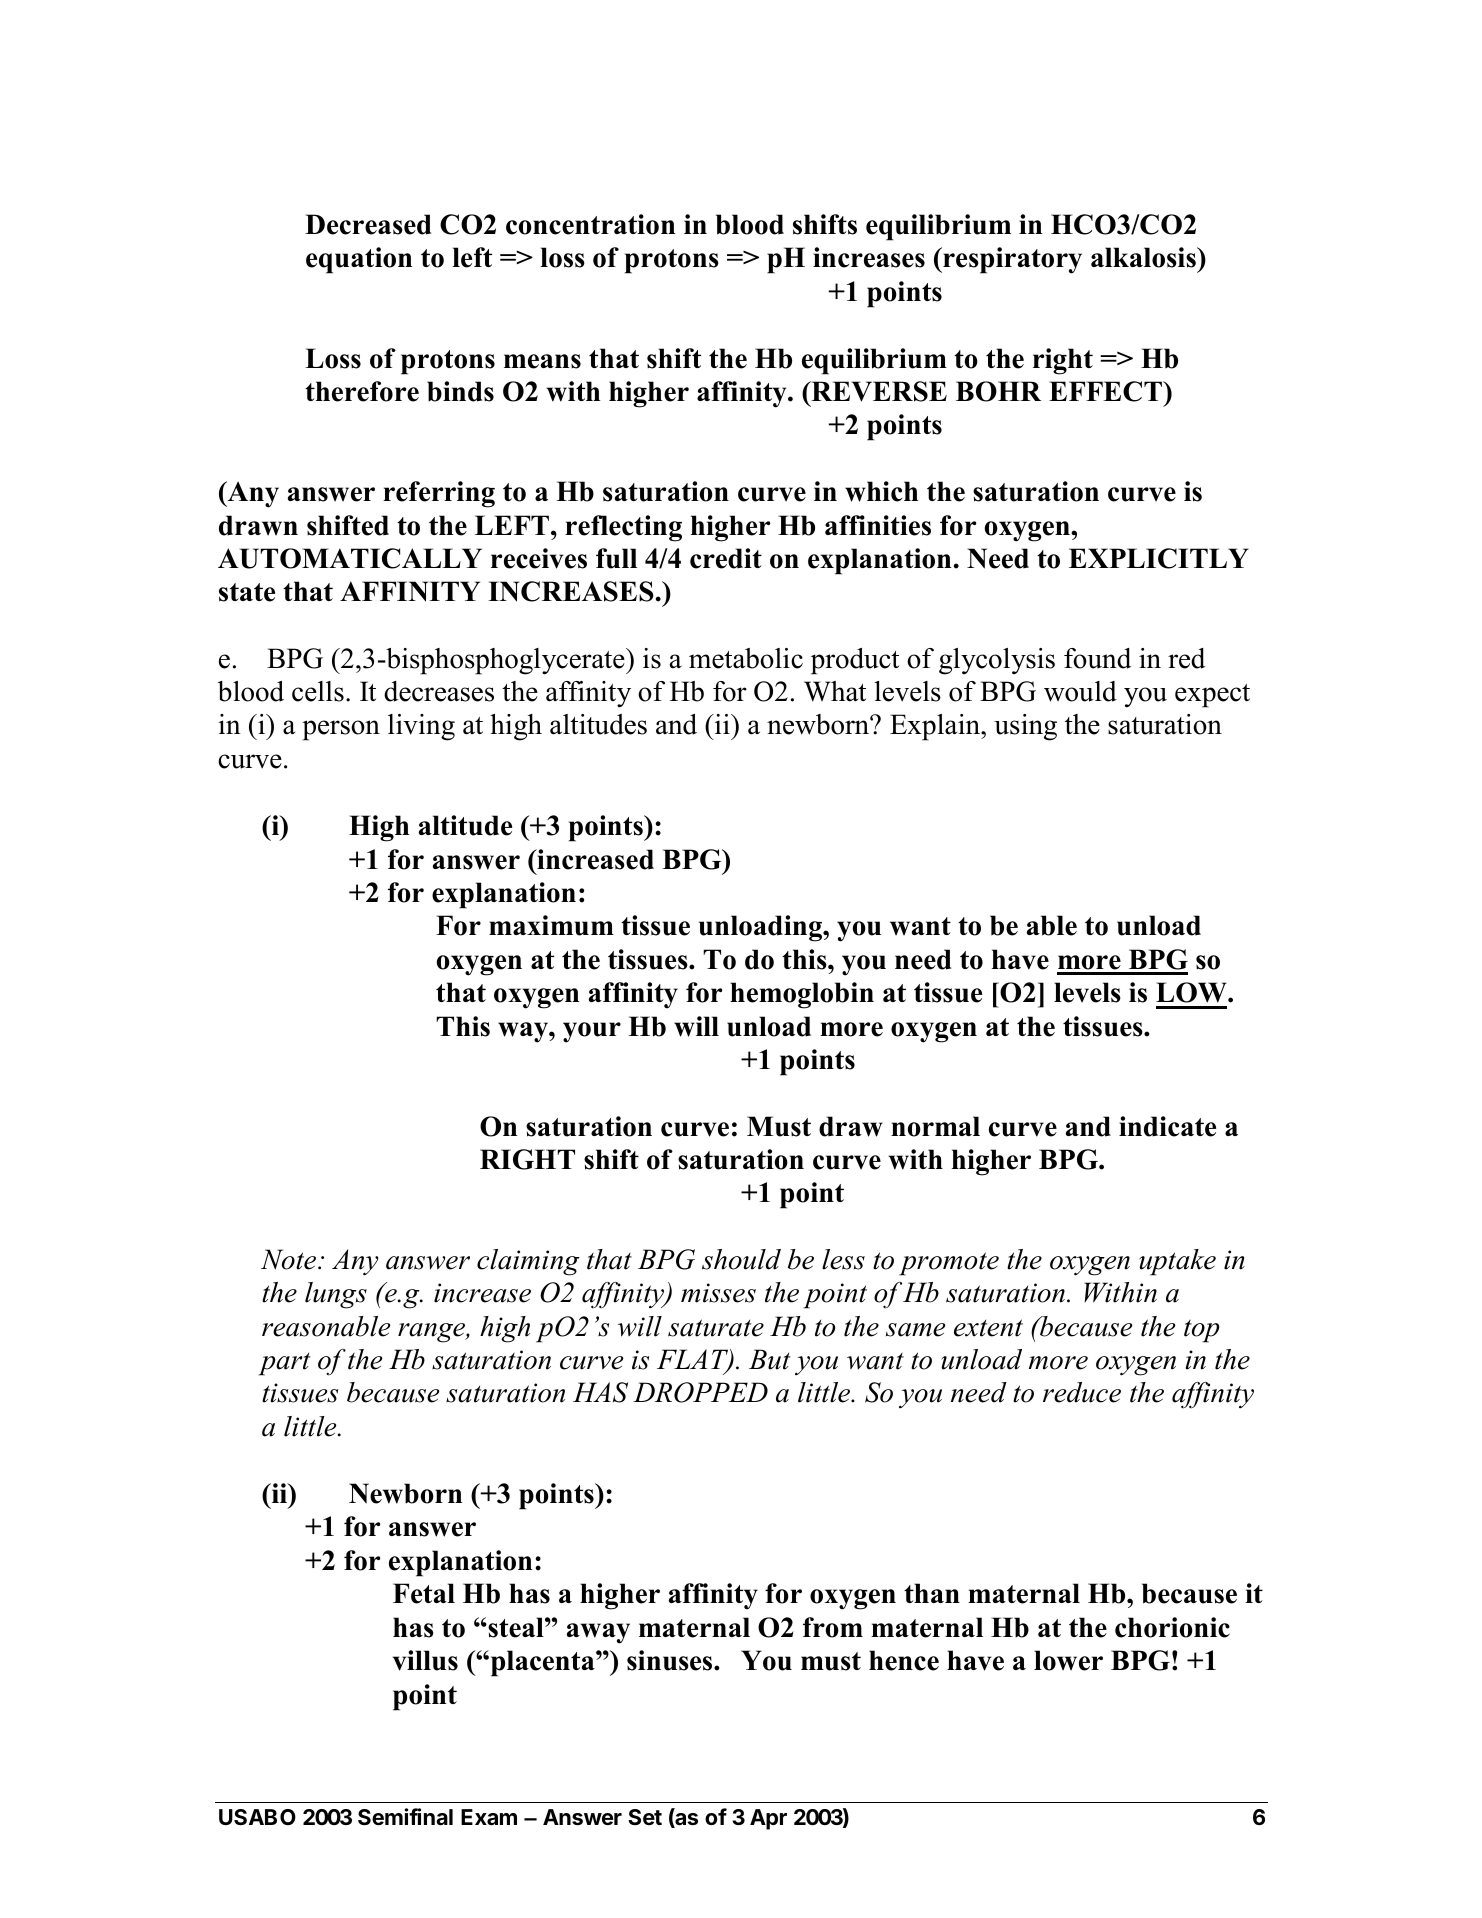 This screenshot has width=1482, height=1918. Describe the element at coordinates (336, 1295) in the screenshot. I see `lungs` at that location.
